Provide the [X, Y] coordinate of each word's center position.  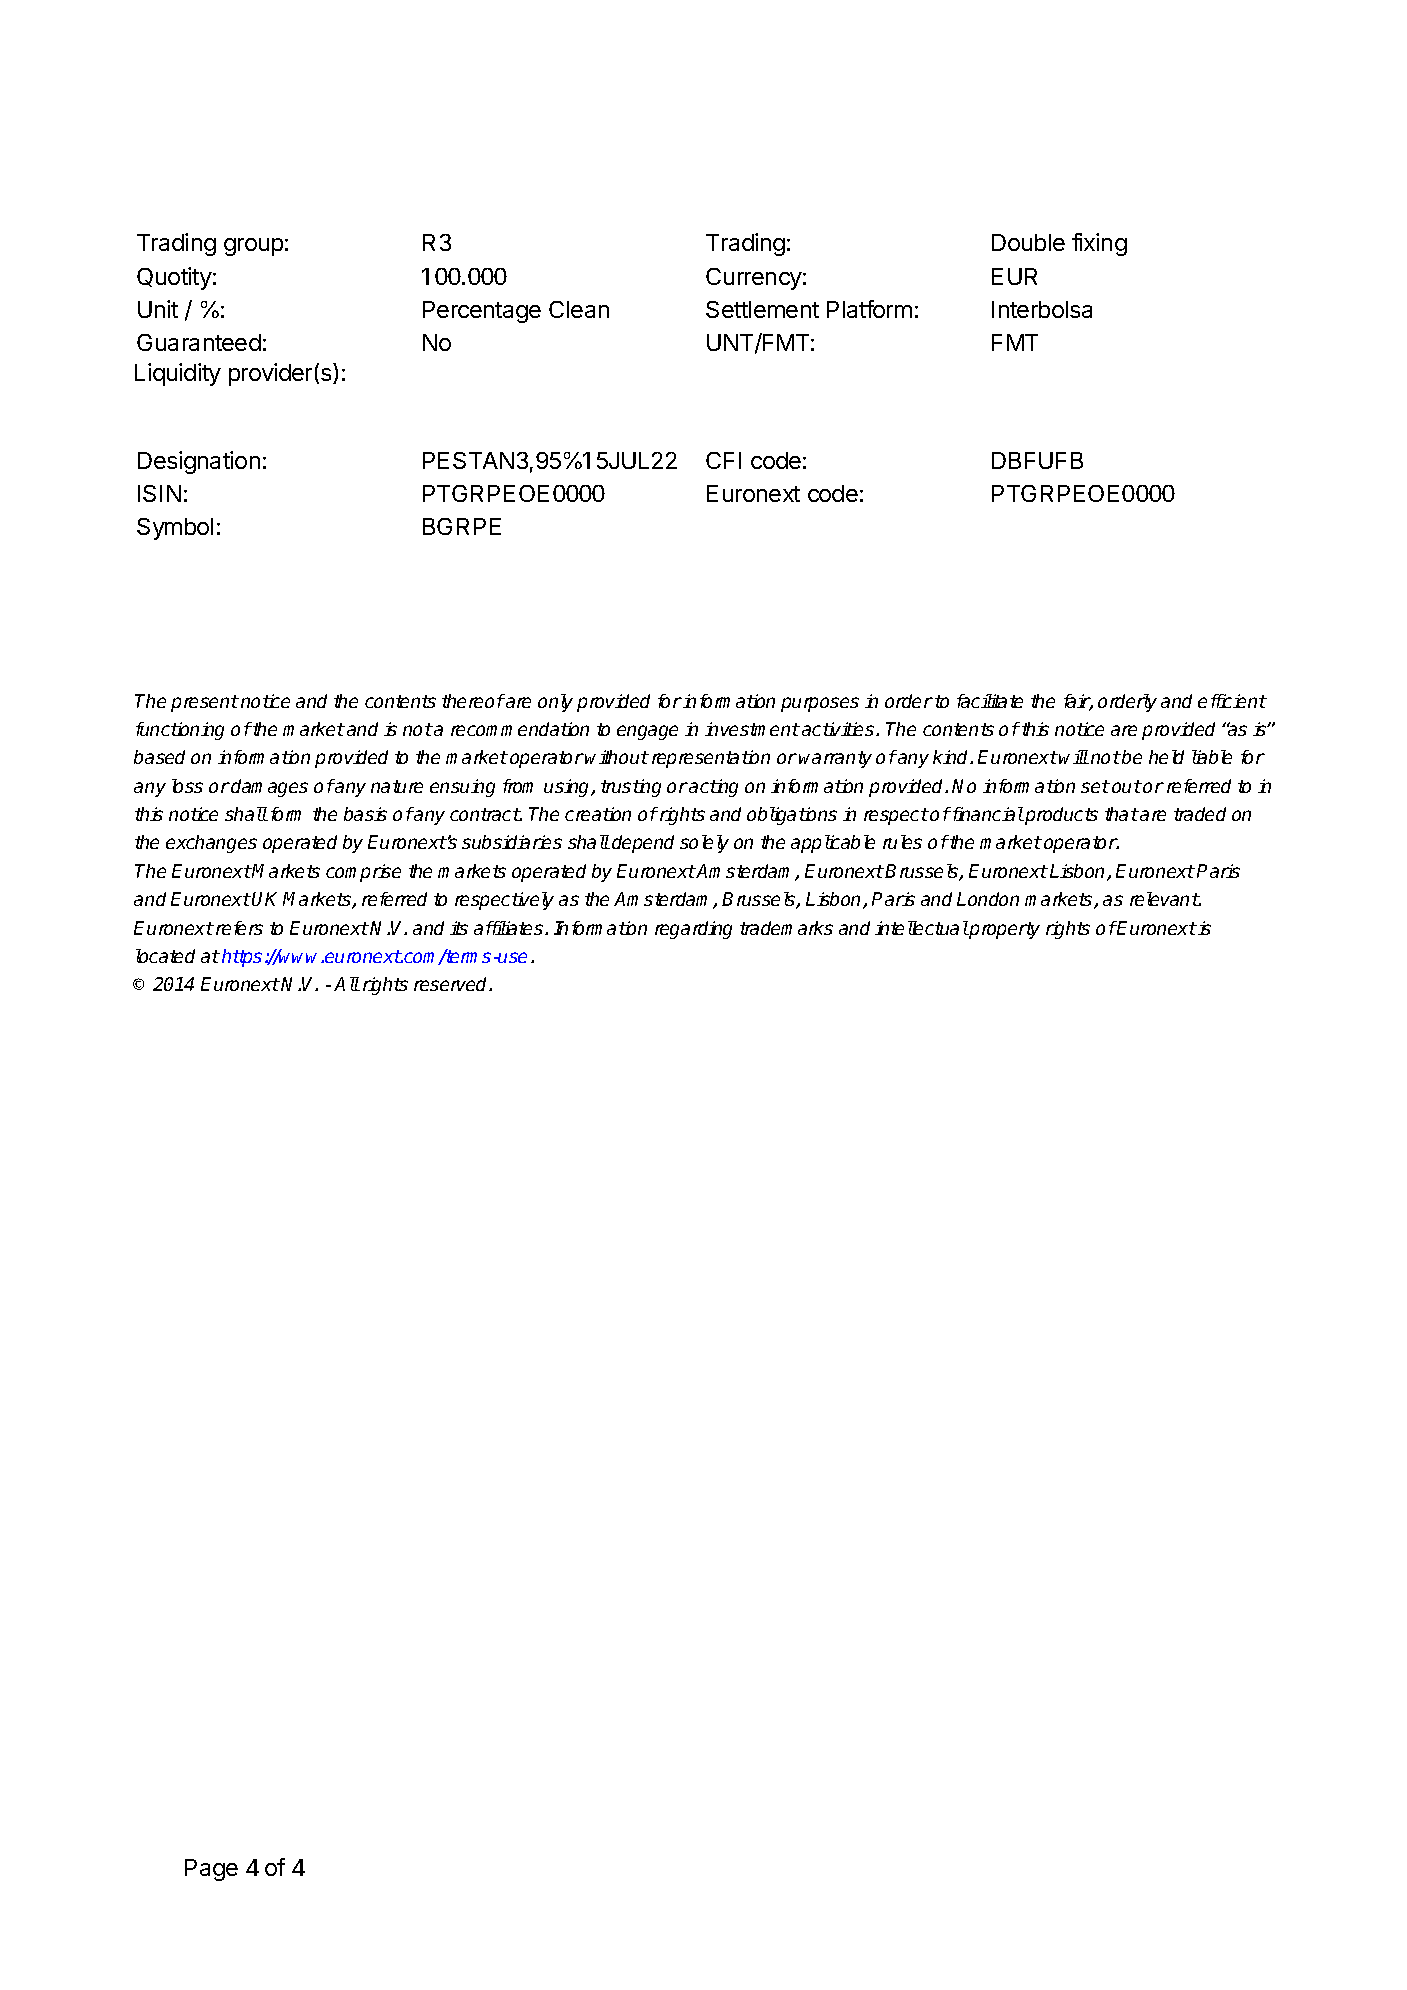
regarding [693, 930]
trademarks [786, 928]
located [165, 956]
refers [239, 928]
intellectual [921, 928]
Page [211, 1870]
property [1003, 930]
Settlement [762, 309]
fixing [1099, 244]
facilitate [990, 701]
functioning [180, 731]
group [253, 247]
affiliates [510, 928]
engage [647, 732]
